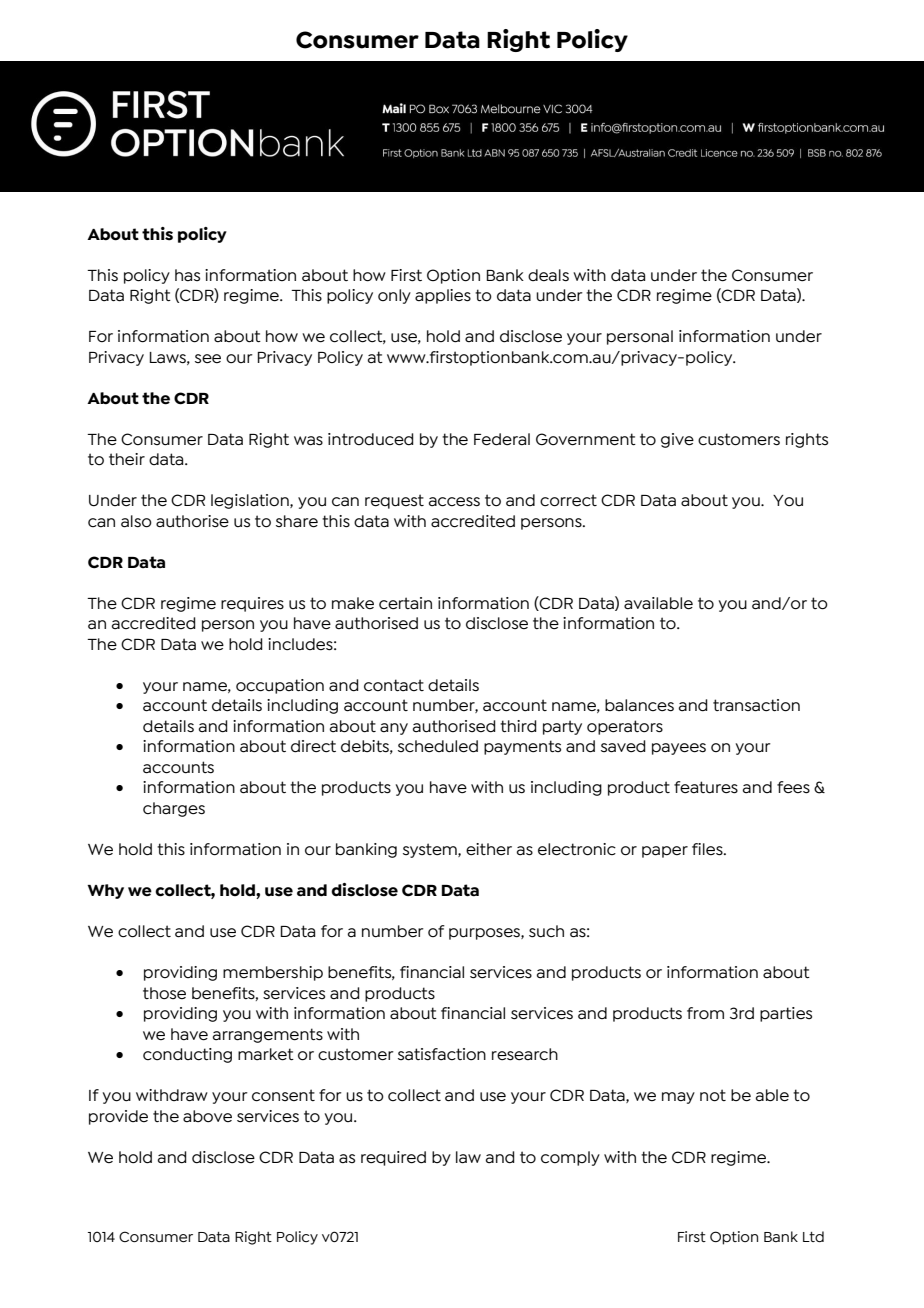 Image resolution: width=924 pixels, height=1308 pixels. What do you see at coordinates (548, 275) in the page?
I see `deals` at bounding box center [548, 275].
